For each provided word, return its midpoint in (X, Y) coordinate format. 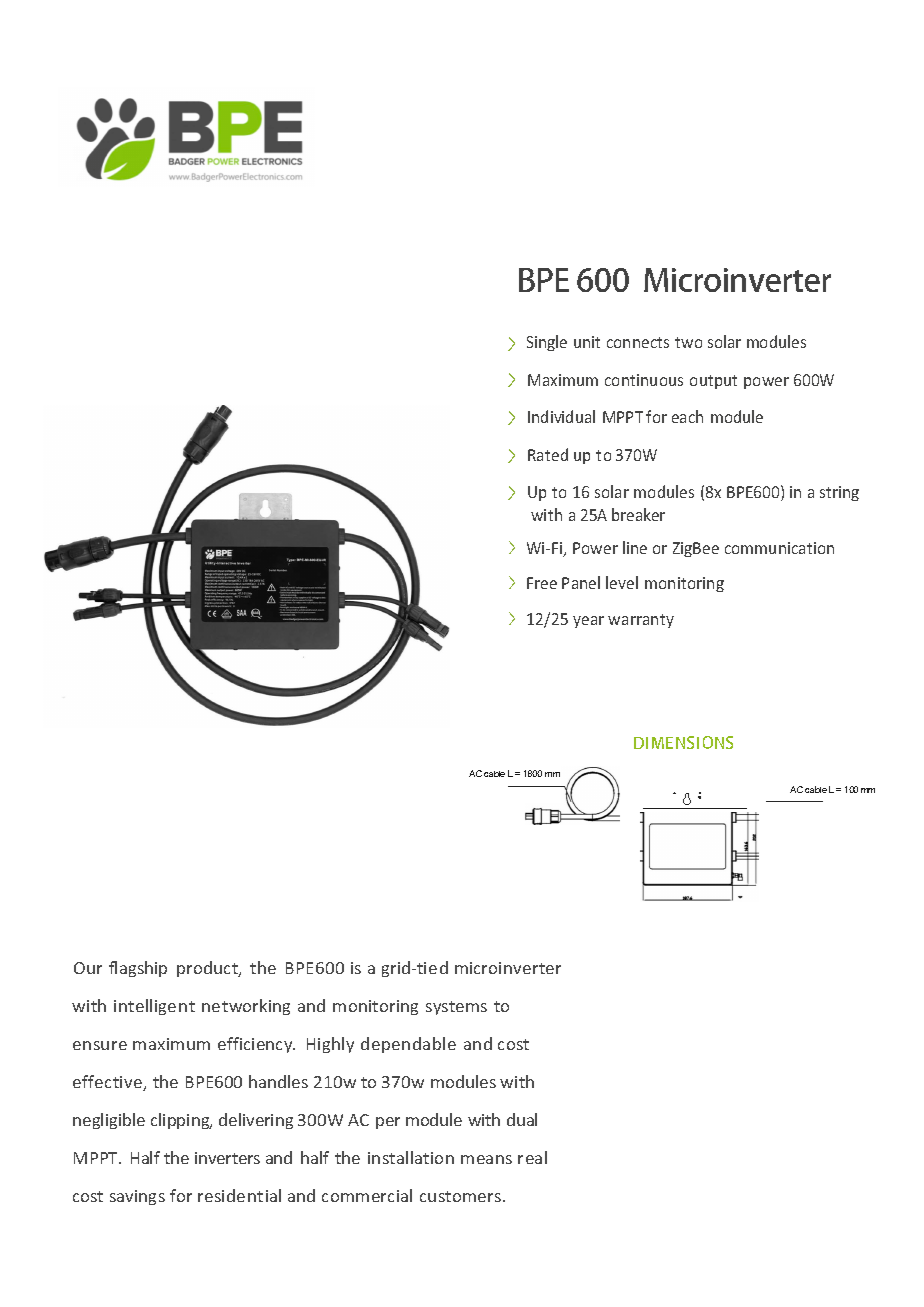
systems (456, 1008)
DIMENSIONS (683, 742)
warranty (641, 621)
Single (547, 343)
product (208, 969)
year (588, 622)
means (486, 1159)
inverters (227, 1158)
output (713, 382)
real (532, 1157)
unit (587, 342)
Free (542, 583)
